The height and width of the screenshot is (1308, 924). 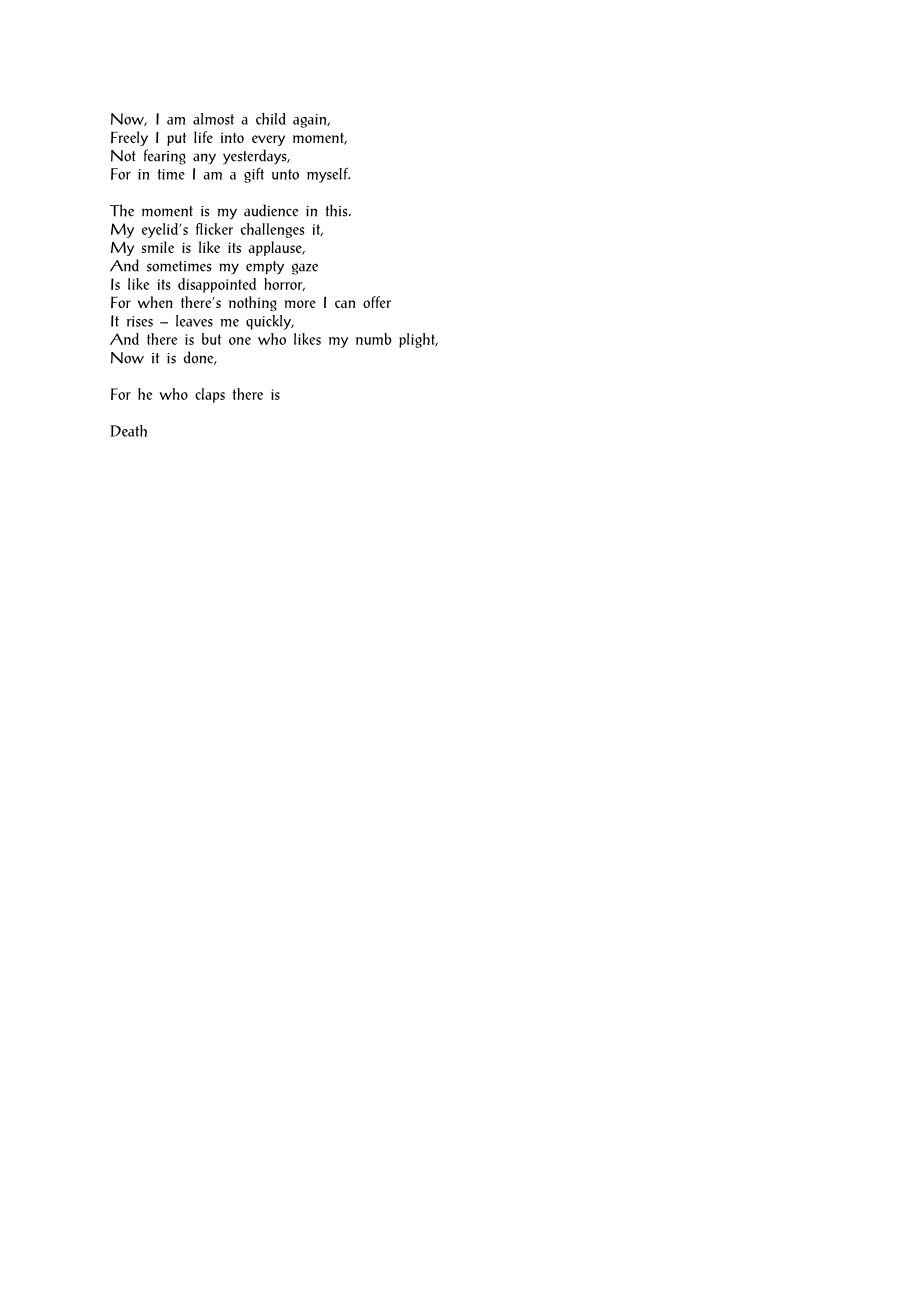 What do you see at coordinates (214, 229) in the screenshot?
I see `flicker` at bounding box center [214, 229].
